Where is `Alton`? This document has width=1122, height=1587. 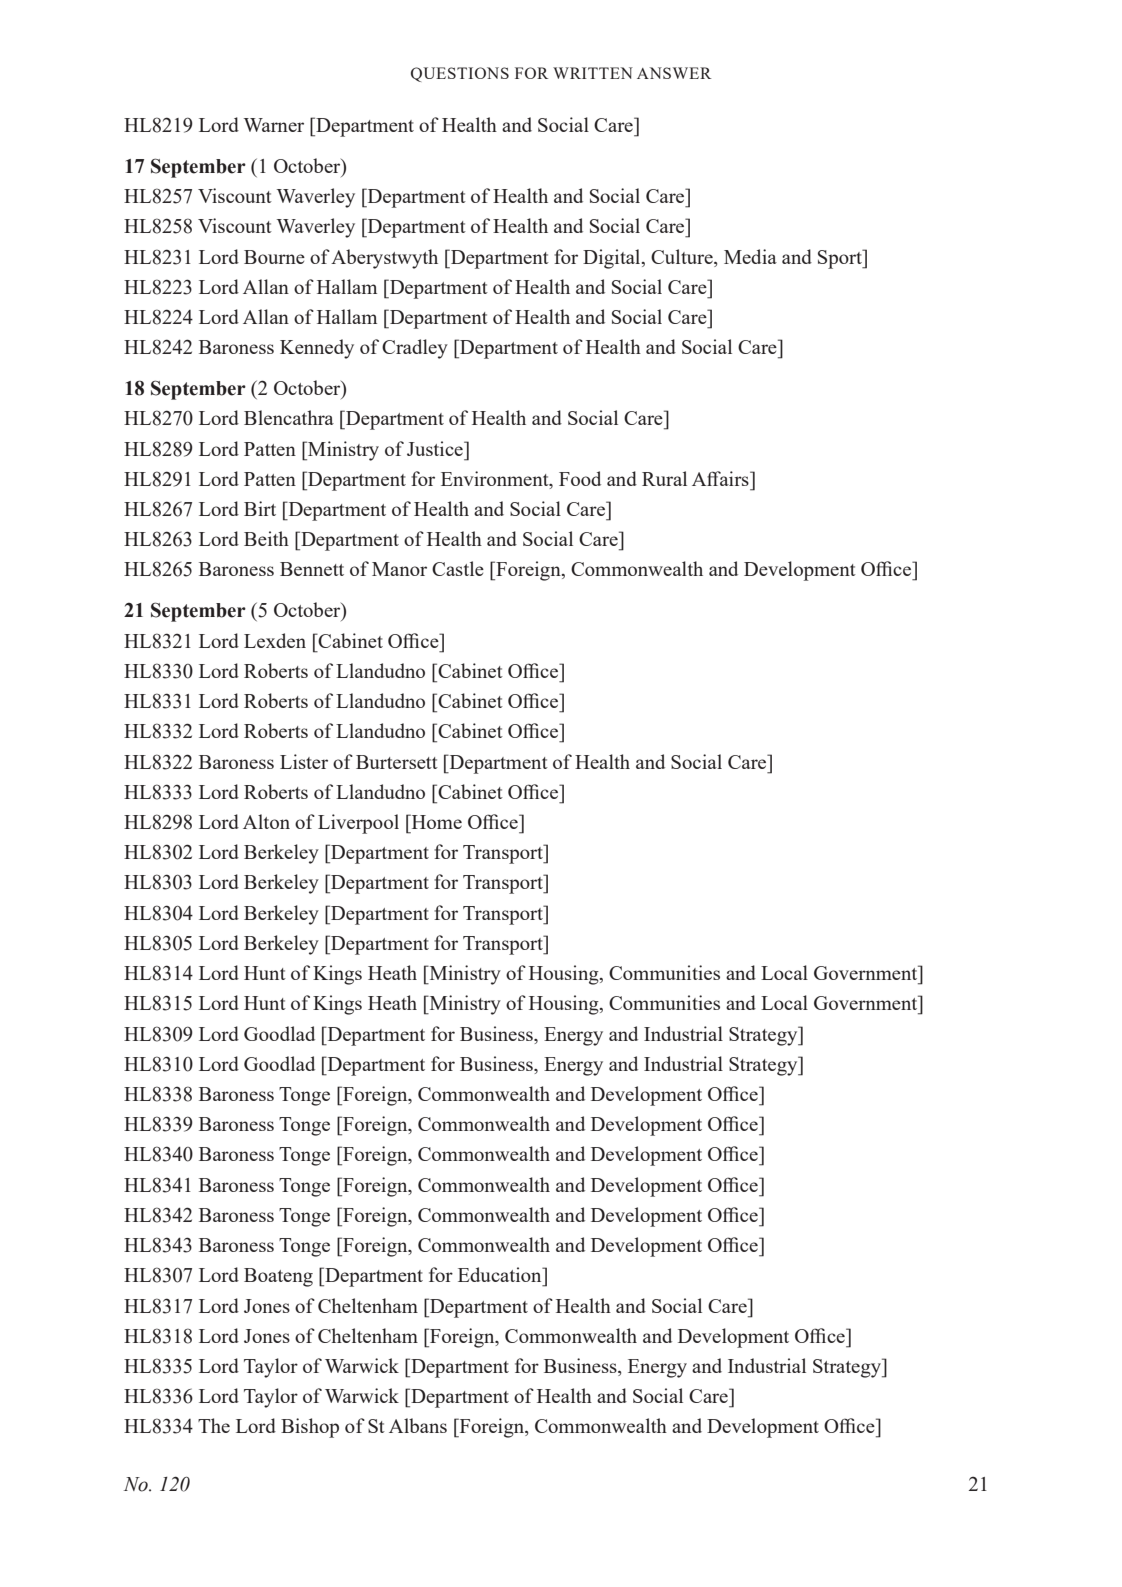 Alton is located at coordinates (266, 821).
